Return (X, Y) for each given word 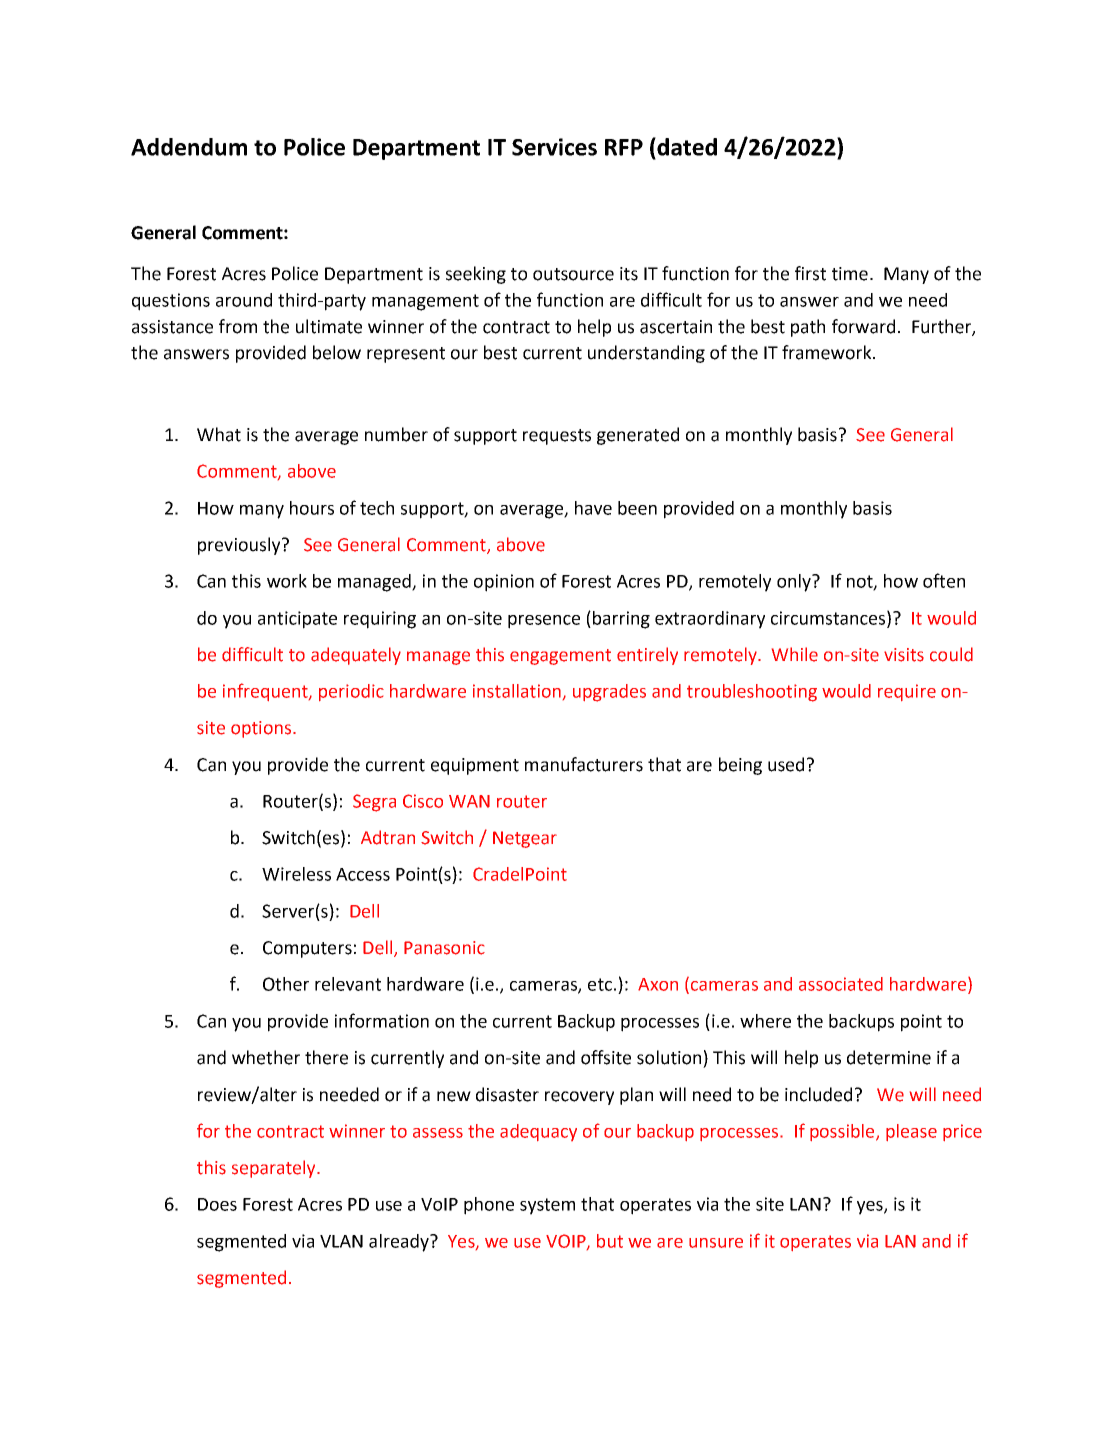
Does (217, 1204)
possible (843, 1132)
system (547, 1206)
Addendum (189, 147)
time (850, 274)
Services (554, 147)
